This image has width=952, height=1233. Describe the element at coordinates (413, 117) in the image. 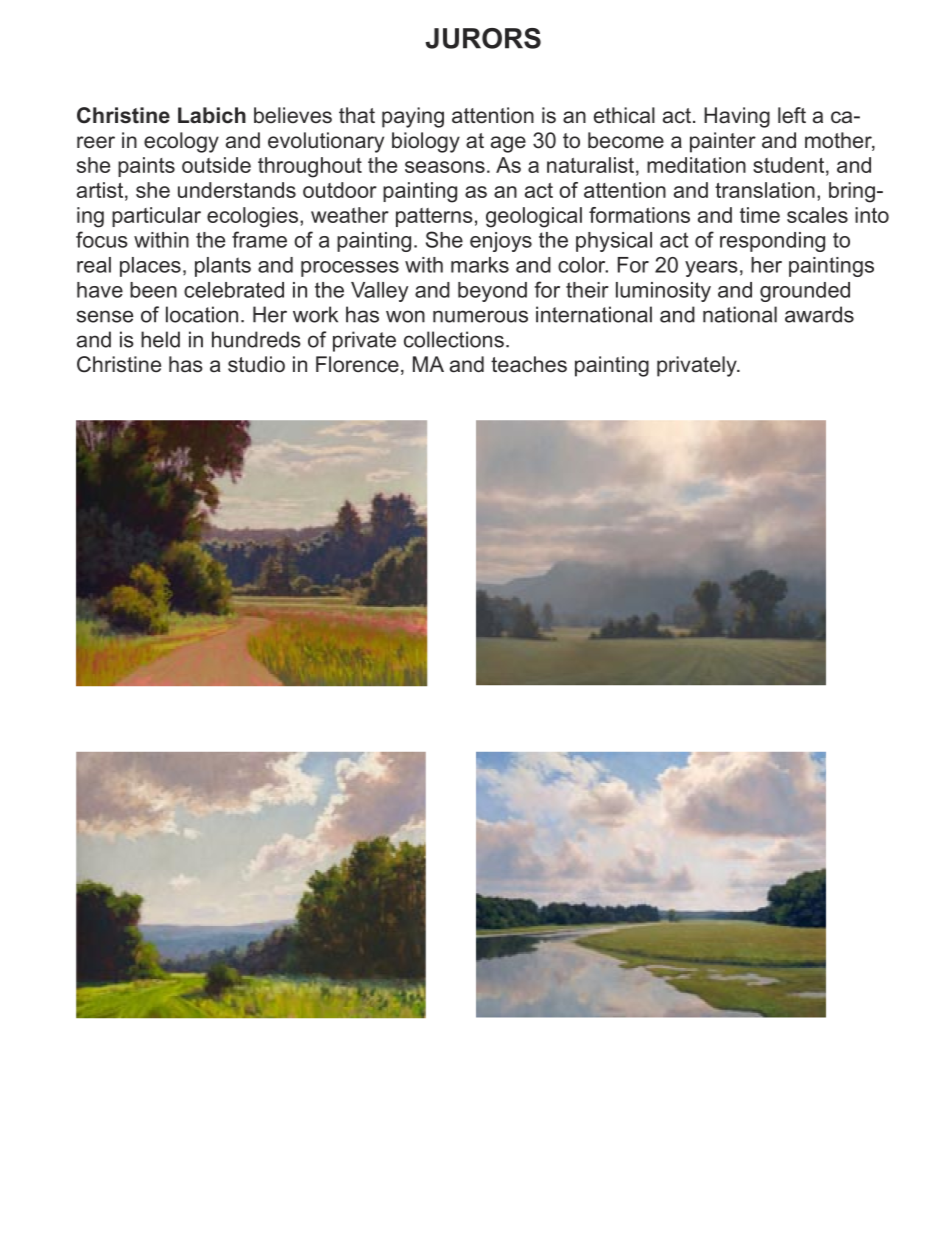

I see `paying` at that location.
